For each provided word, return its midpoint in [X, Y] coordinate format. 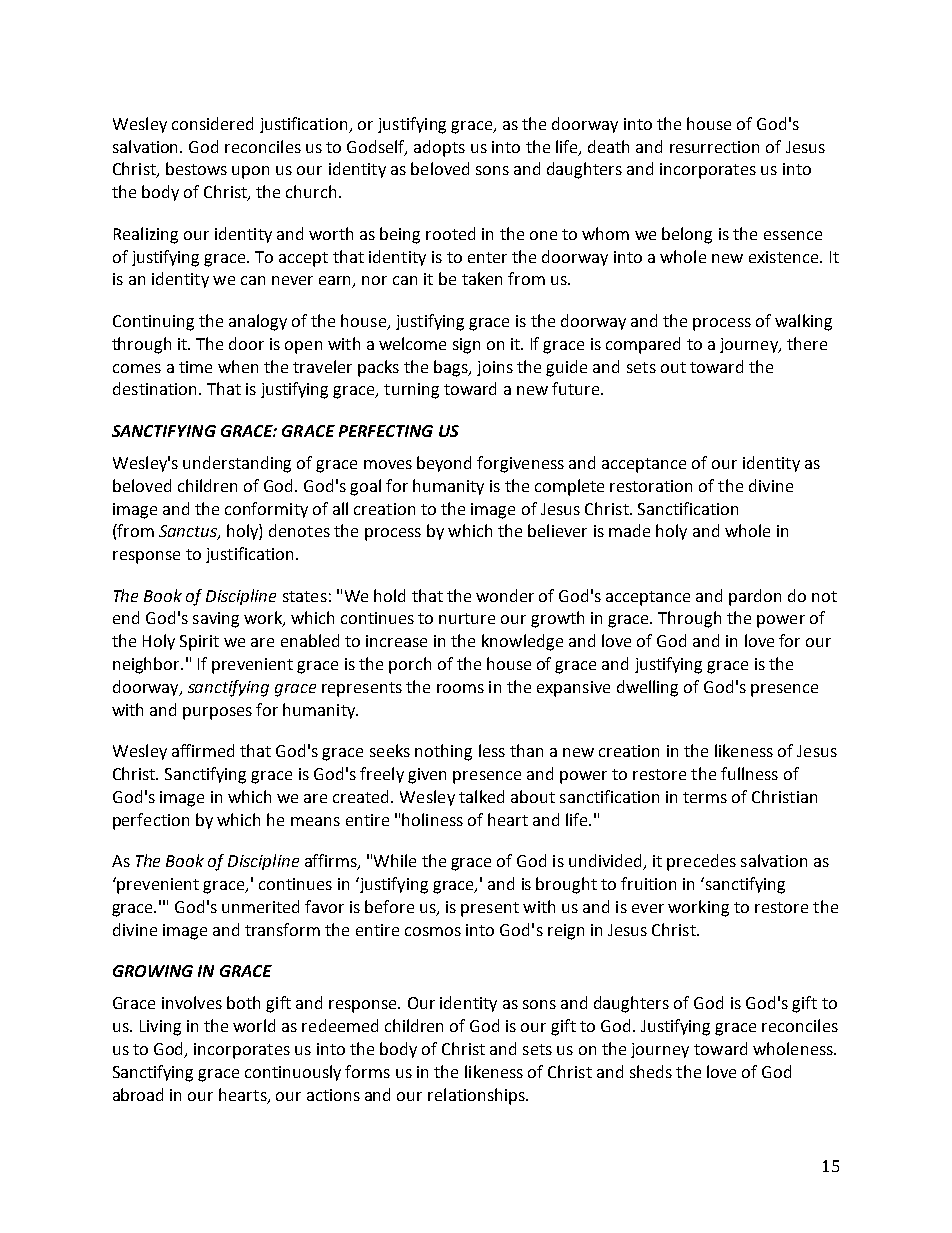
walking [803, 322]
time [195, 367]
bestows [196, 168]
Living [160, 1028]
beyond [444, 464]
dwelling [647, 688]
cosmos [433, 931]
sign [466, 346]
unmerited [260, 906]
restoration [651, 486]
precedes [701, 862]
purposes [217, 713]
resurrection [714, 147]
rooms [460, 688]
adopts [439, 148]
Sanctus [189, 532]
